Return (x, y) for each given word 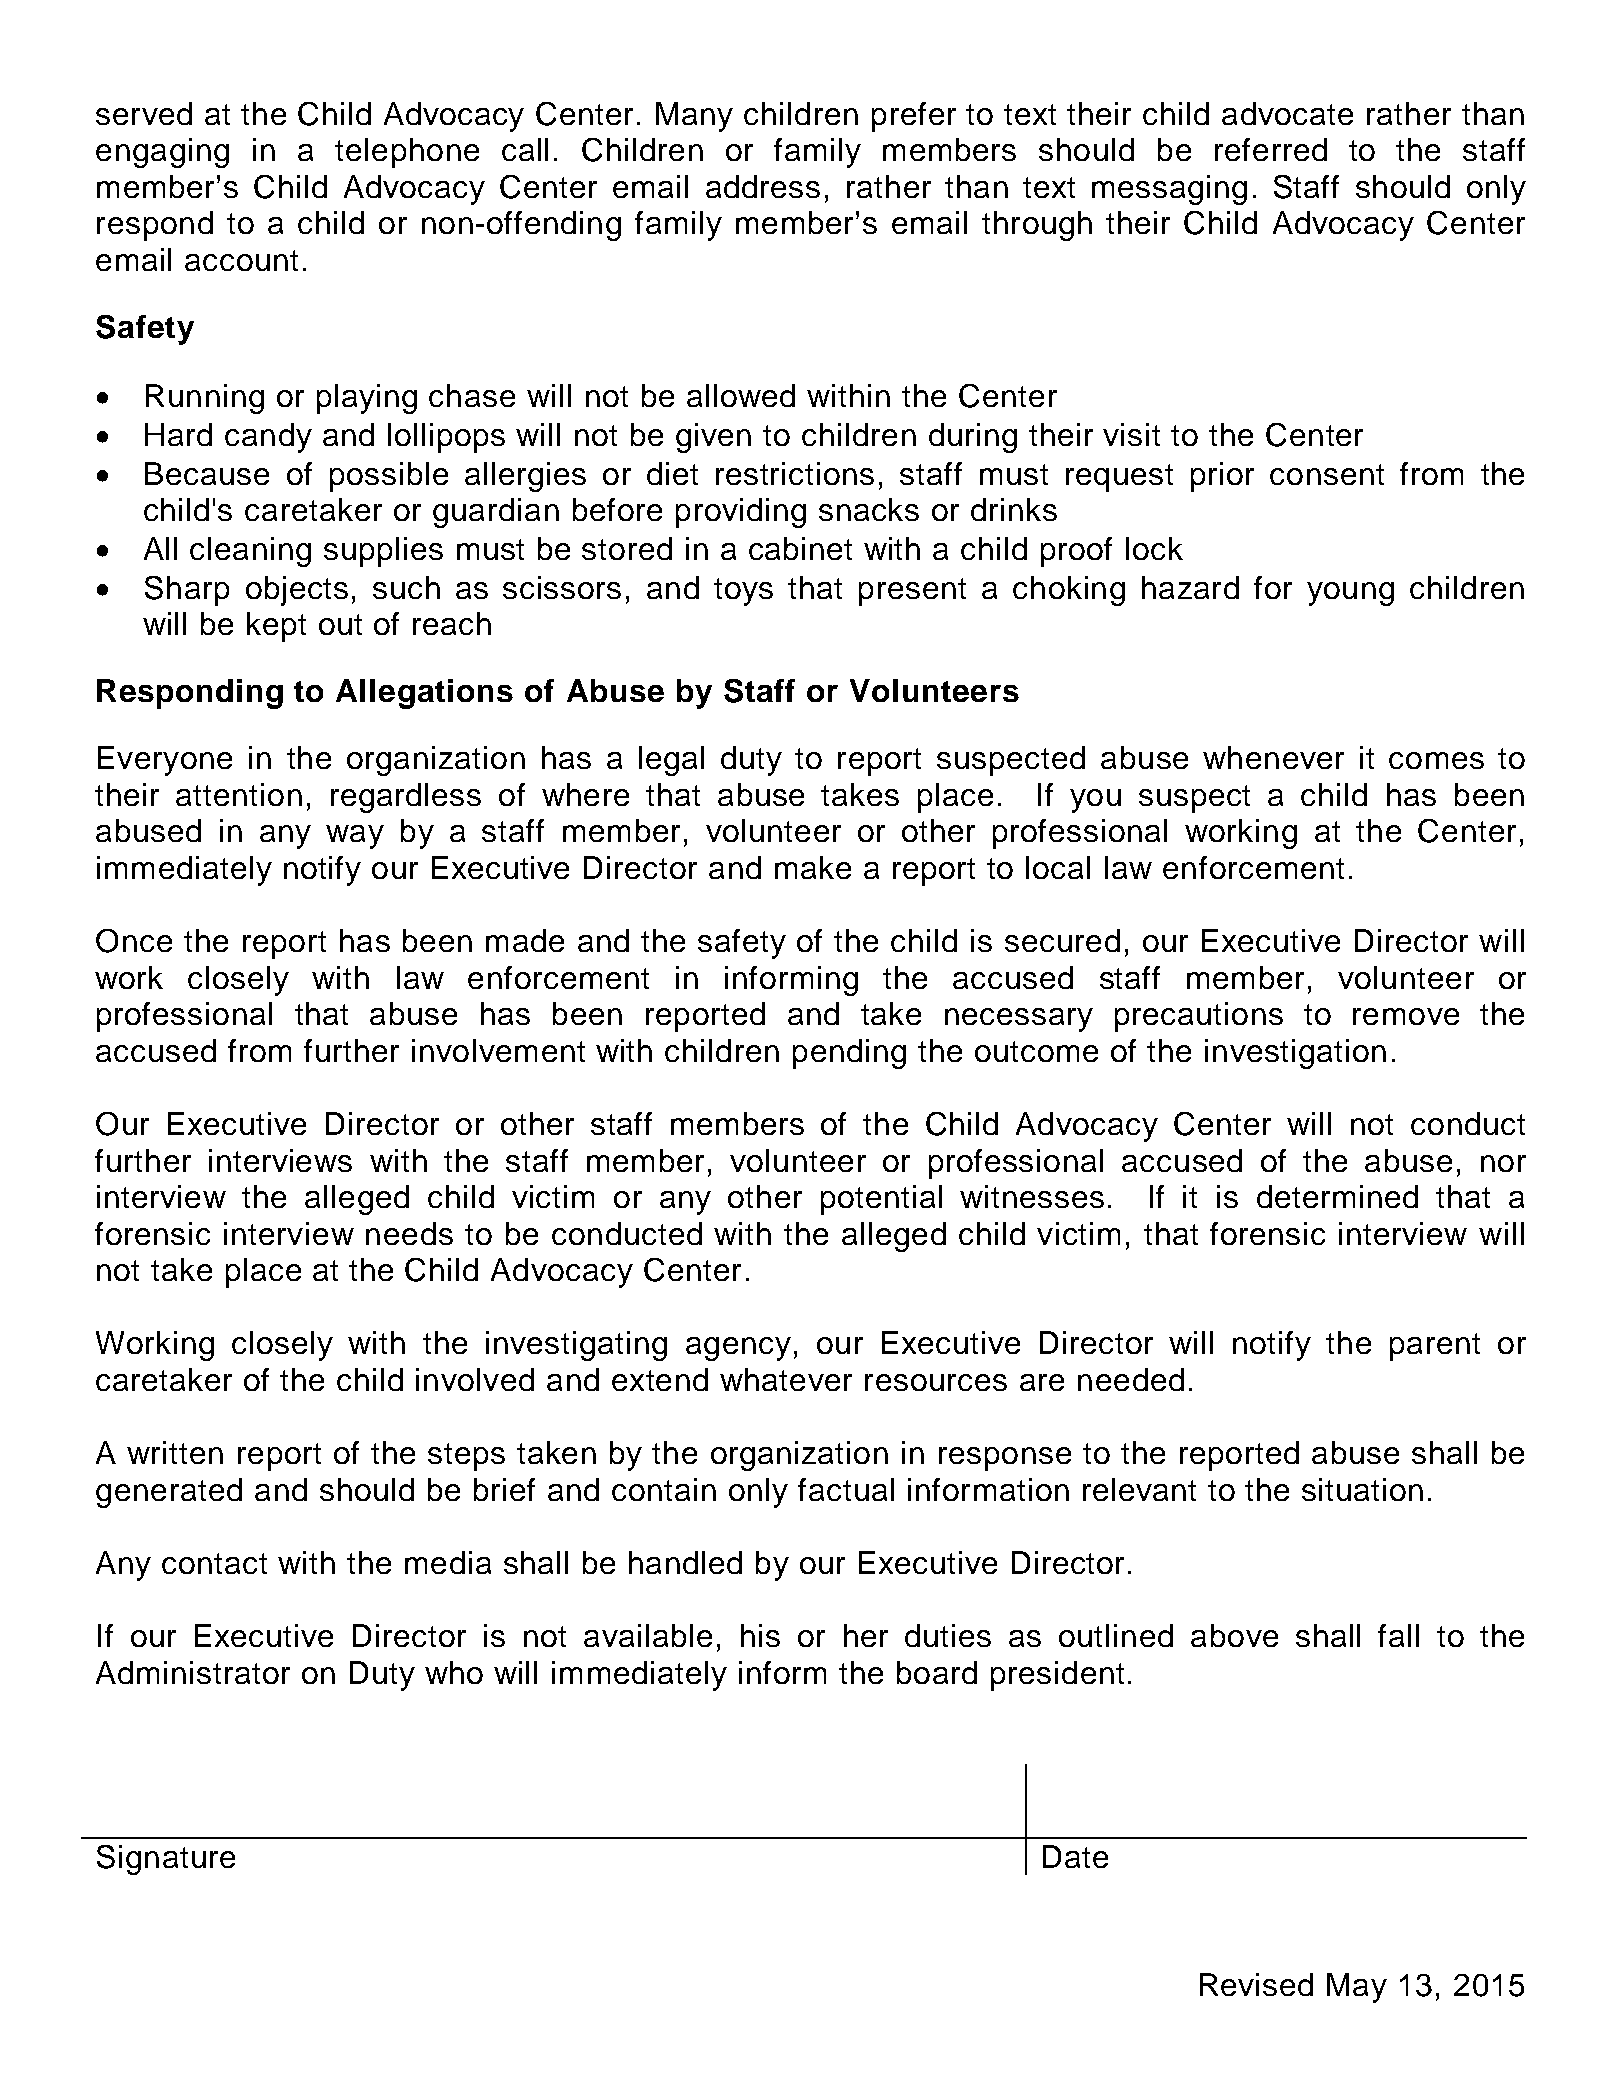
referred (1271, 149)
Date (1075, 1856)
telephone (407, 153)
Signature (166, 1860)
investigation (1295, 1054)
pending (849, 1054)
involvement (498, 1050)
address (763, 186)
